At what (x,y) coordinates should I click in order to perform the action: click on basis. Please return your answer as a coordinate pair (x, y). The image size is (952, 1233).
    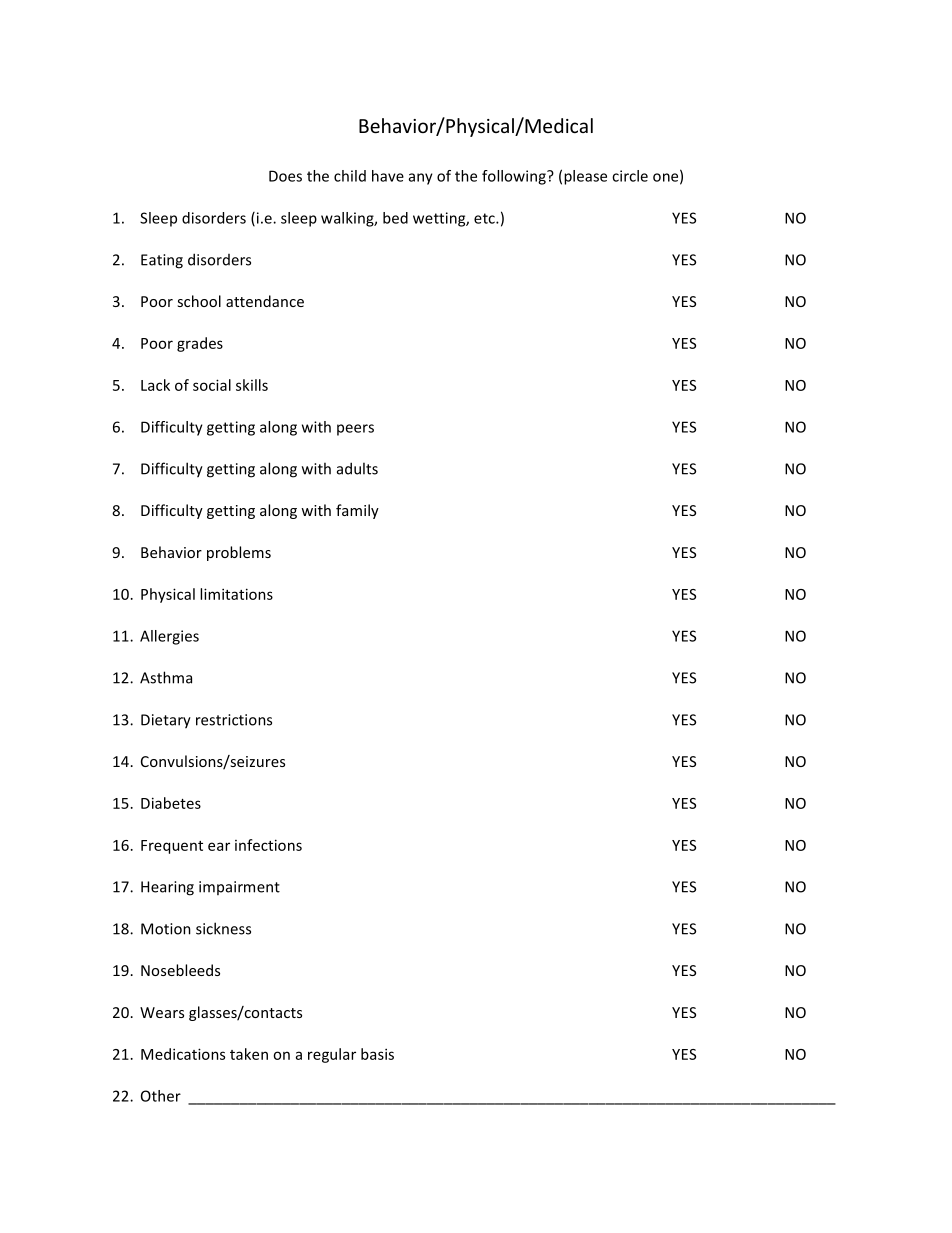
    Looking at the image, I should click on (377, 1054).
